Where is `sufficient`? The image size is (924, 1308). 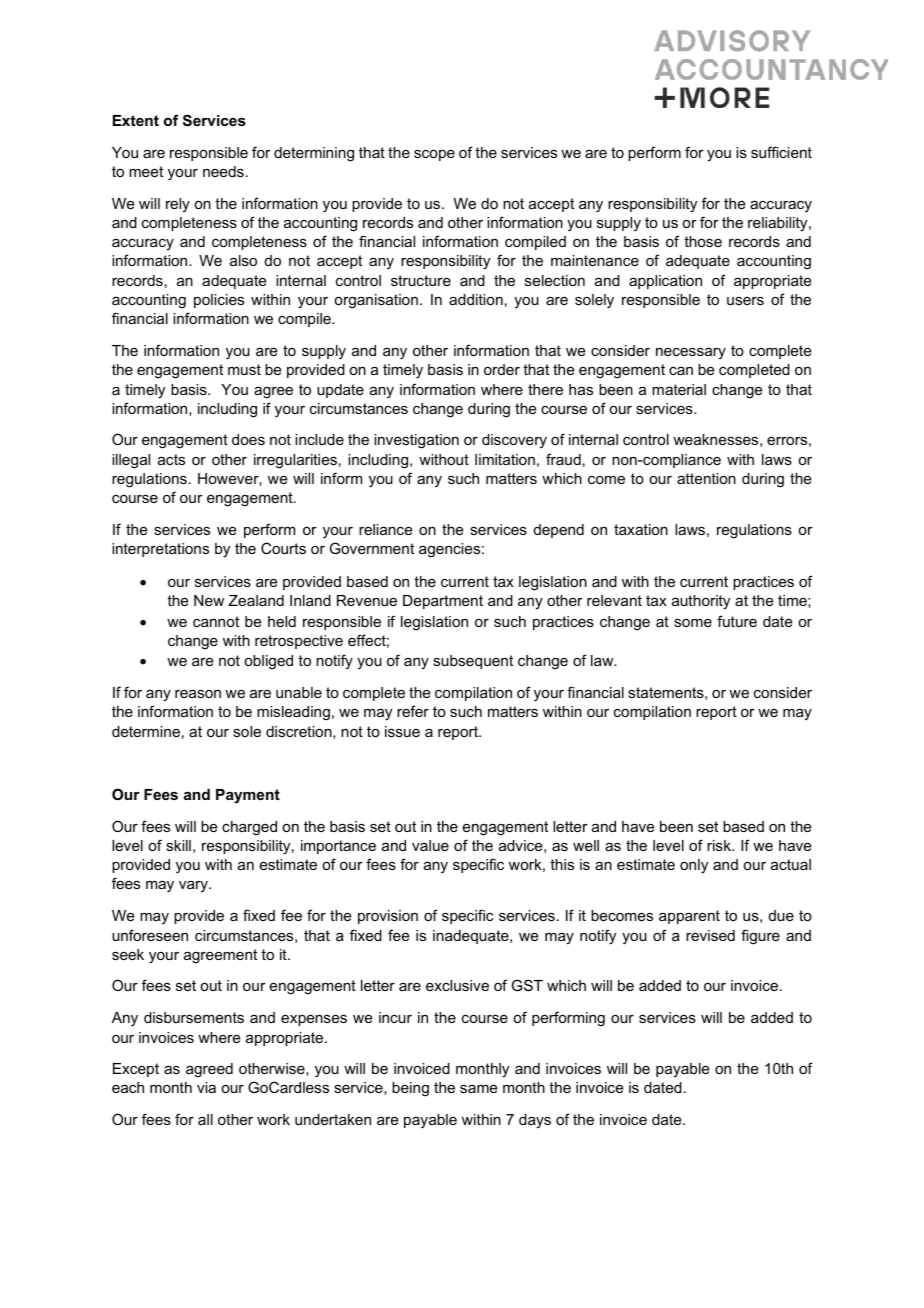 sufficient is located at coordinates (781, 152).
